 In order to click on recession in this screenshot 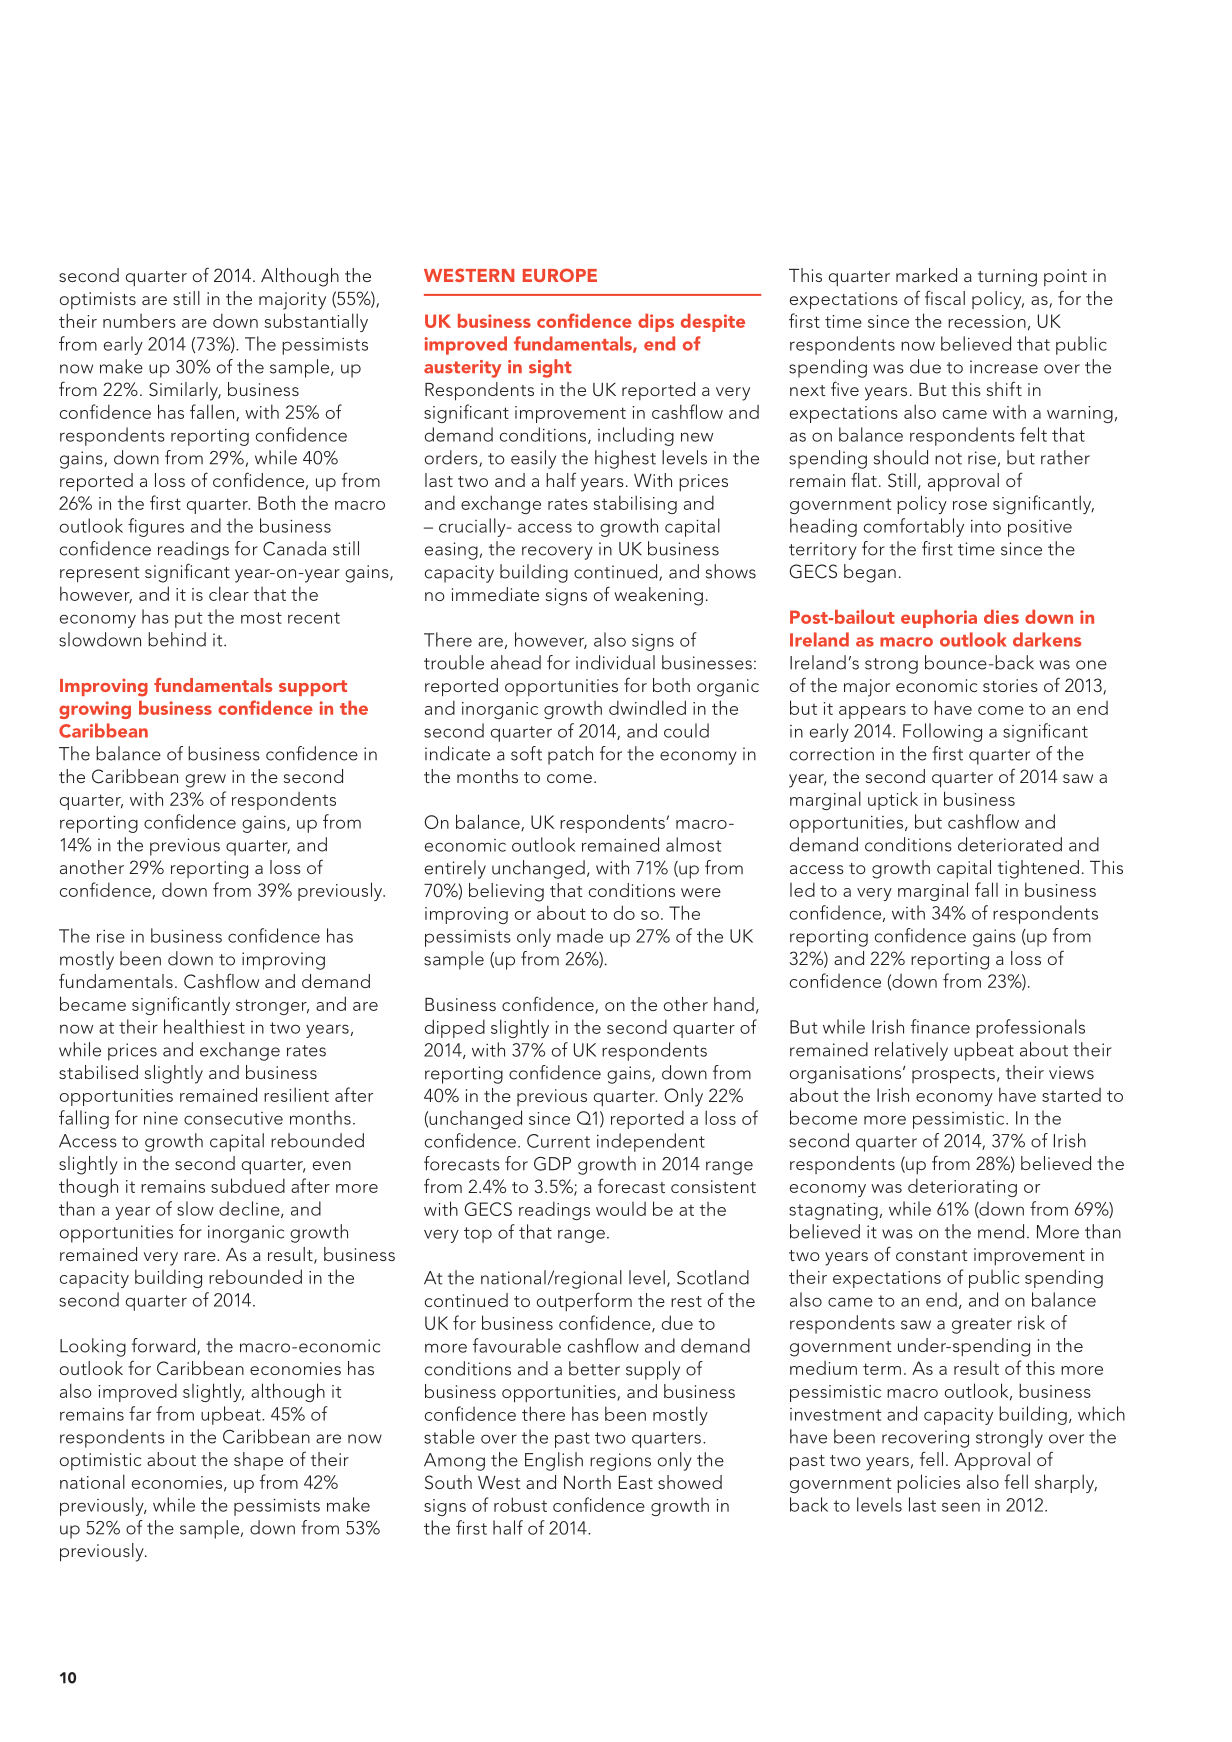, I will do `click(987, 321)`.
